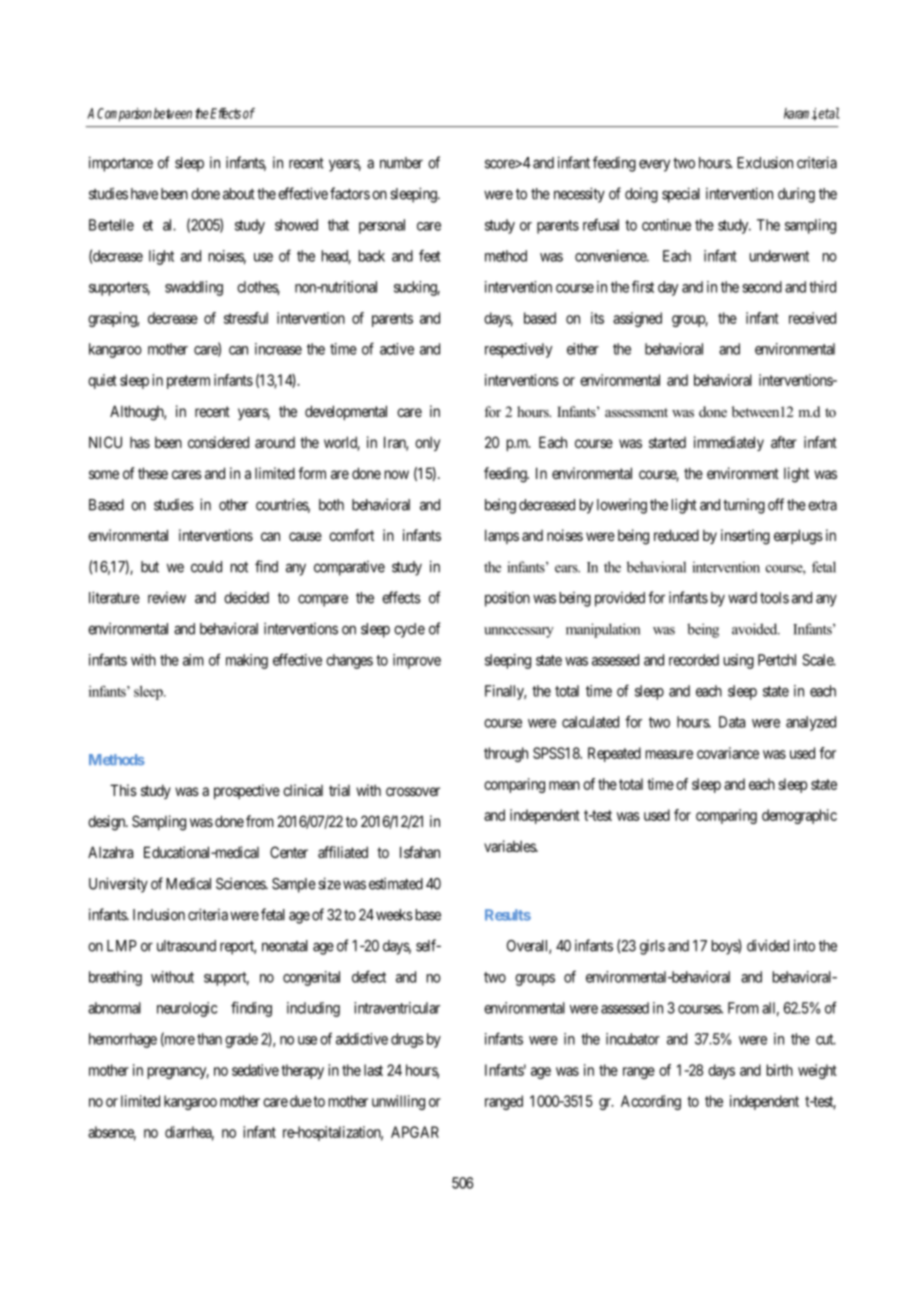 Image resolution: width=924 pixels, height=1308 pixels. Describe the element at coordinates (745, 537) in the image. I see `inserting` at that location.
